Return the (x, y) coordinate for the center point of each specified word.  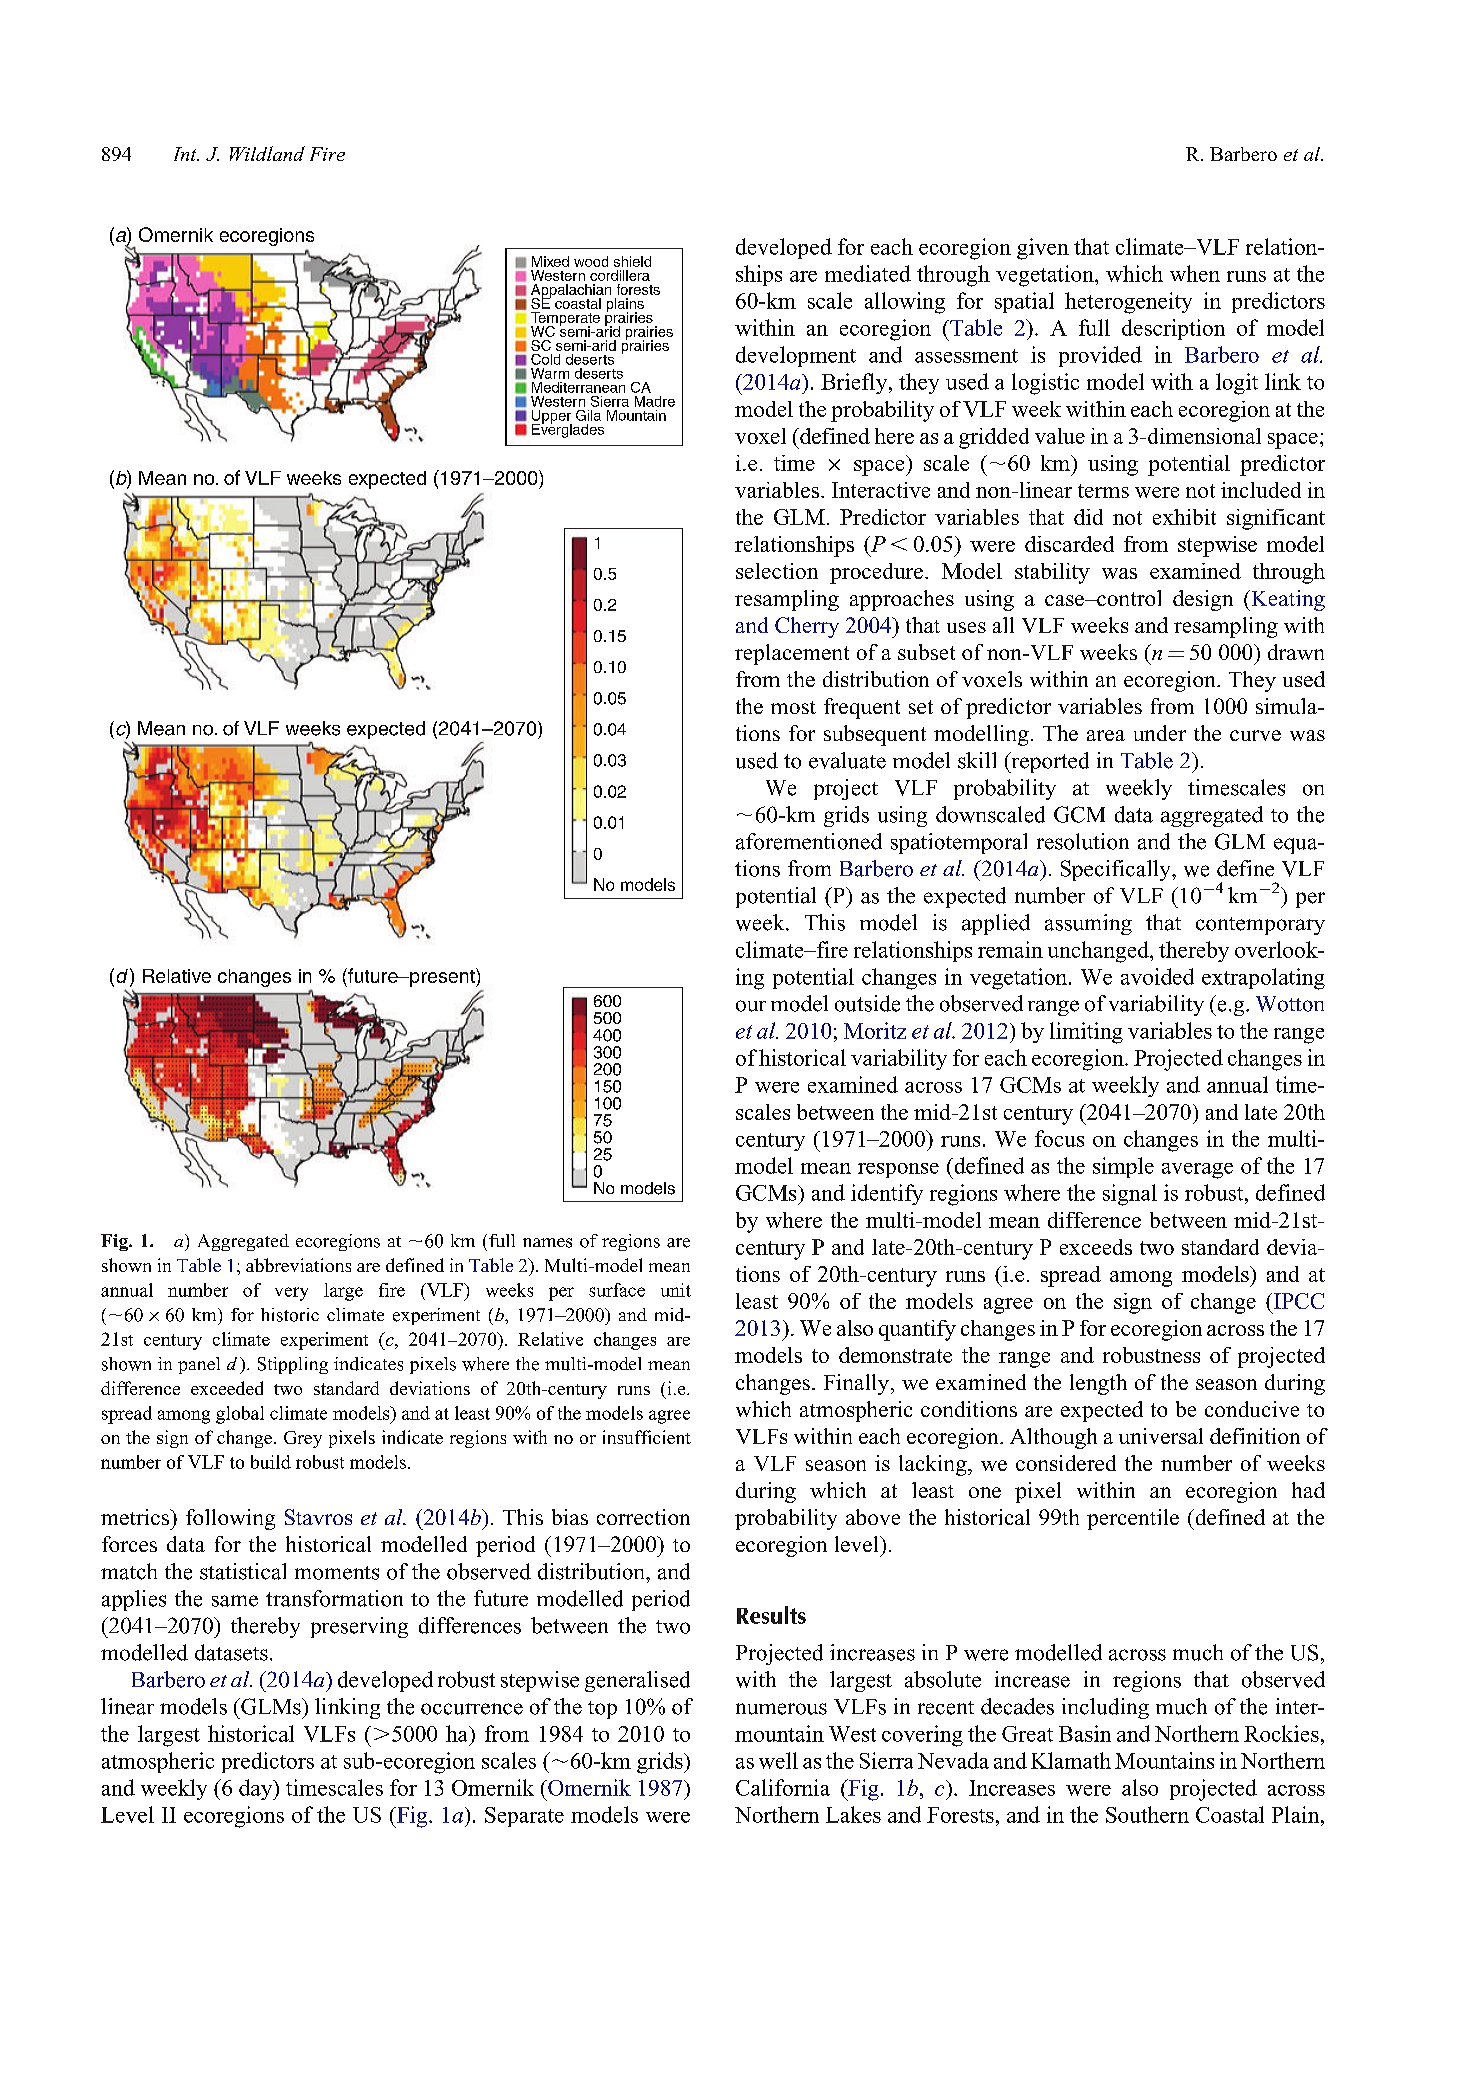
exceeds (1096, 1247)
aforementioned (809, 841)
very (291, 1294)
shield (632, 261)
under (1160, 733)
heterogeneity (1128, 303)
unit (676, 1290)
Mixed (550, 261)
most (793, 707)
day (257, 1789)
